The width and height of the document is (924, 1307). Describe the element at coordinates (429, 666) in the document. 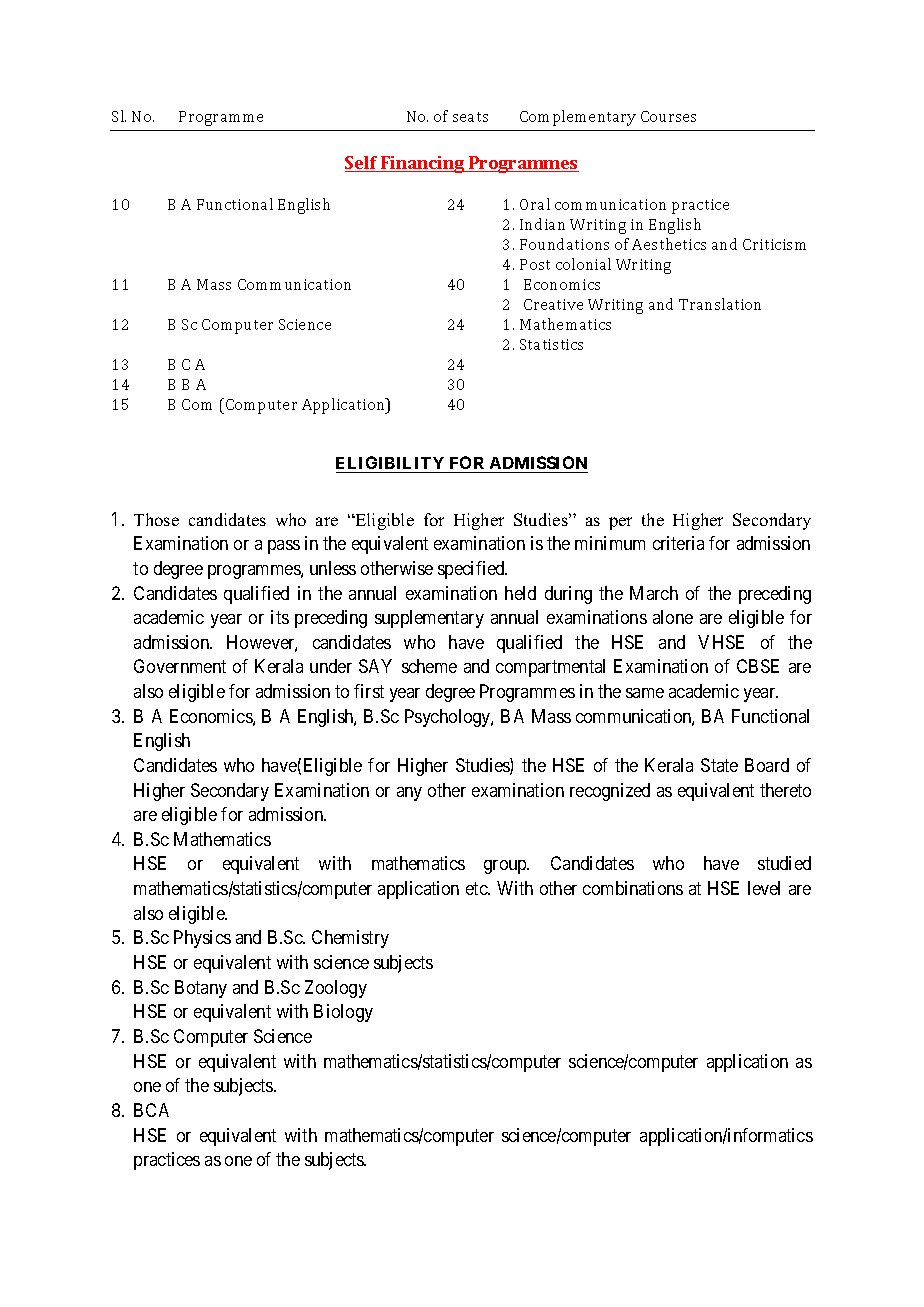

I see `scheme` at that location.
